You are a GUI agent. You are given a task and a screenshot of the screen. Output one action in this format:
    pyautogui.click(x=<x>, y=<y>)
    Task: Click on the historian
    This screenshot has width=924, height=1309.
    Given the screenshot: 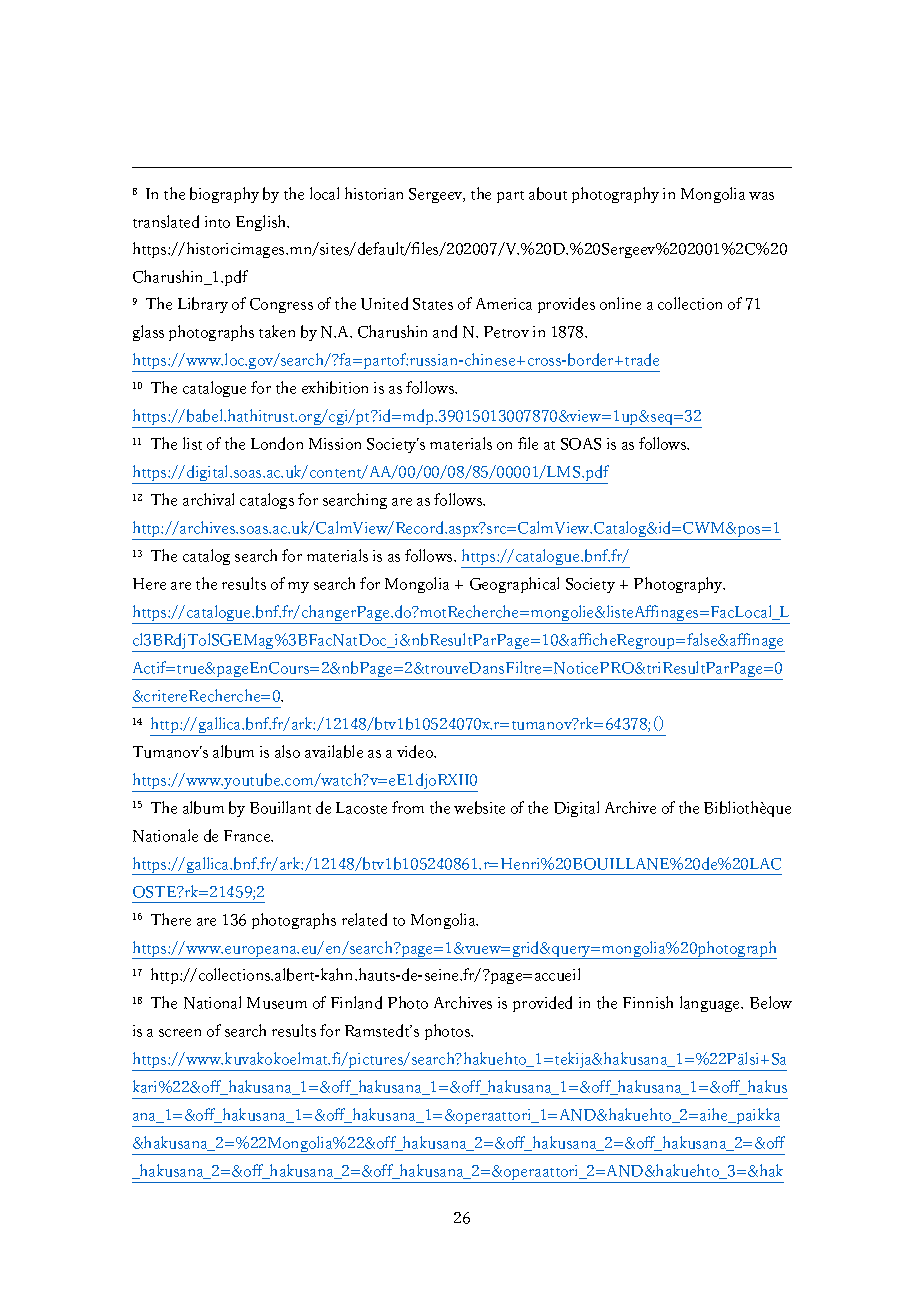 What is the action you would take?
    pyautogui.click(x=374, y=193)
